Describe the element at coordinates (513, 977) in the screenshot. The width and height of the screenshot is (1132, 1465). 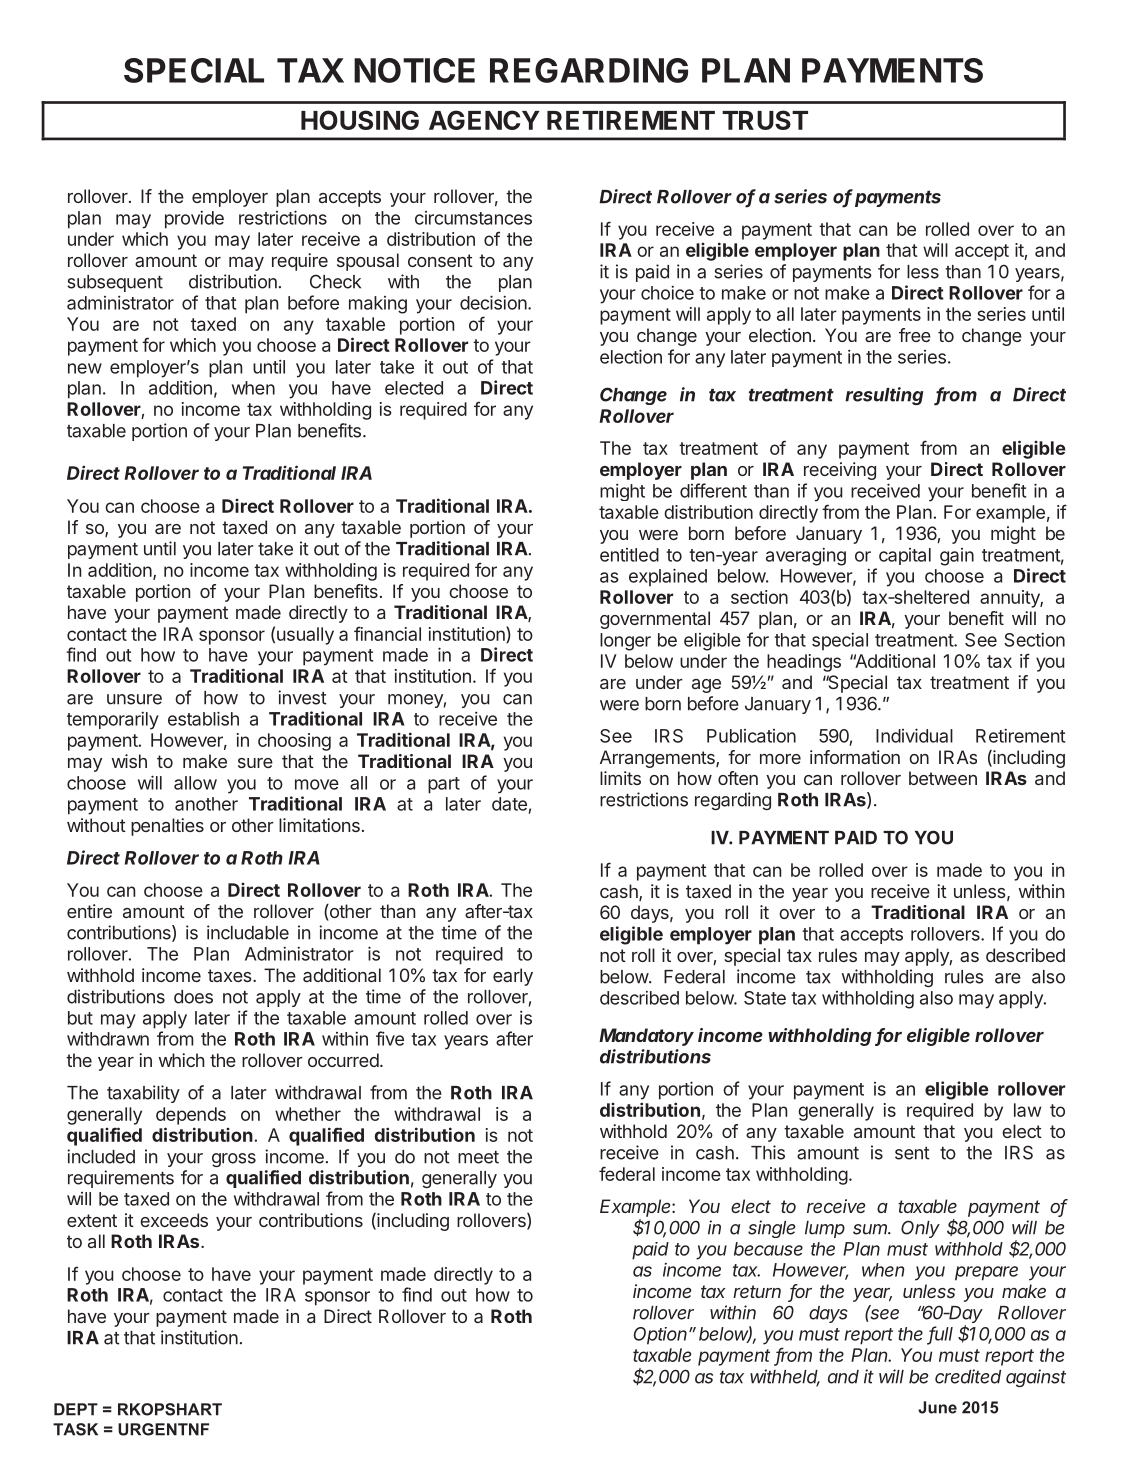
I see `early` at that location.
